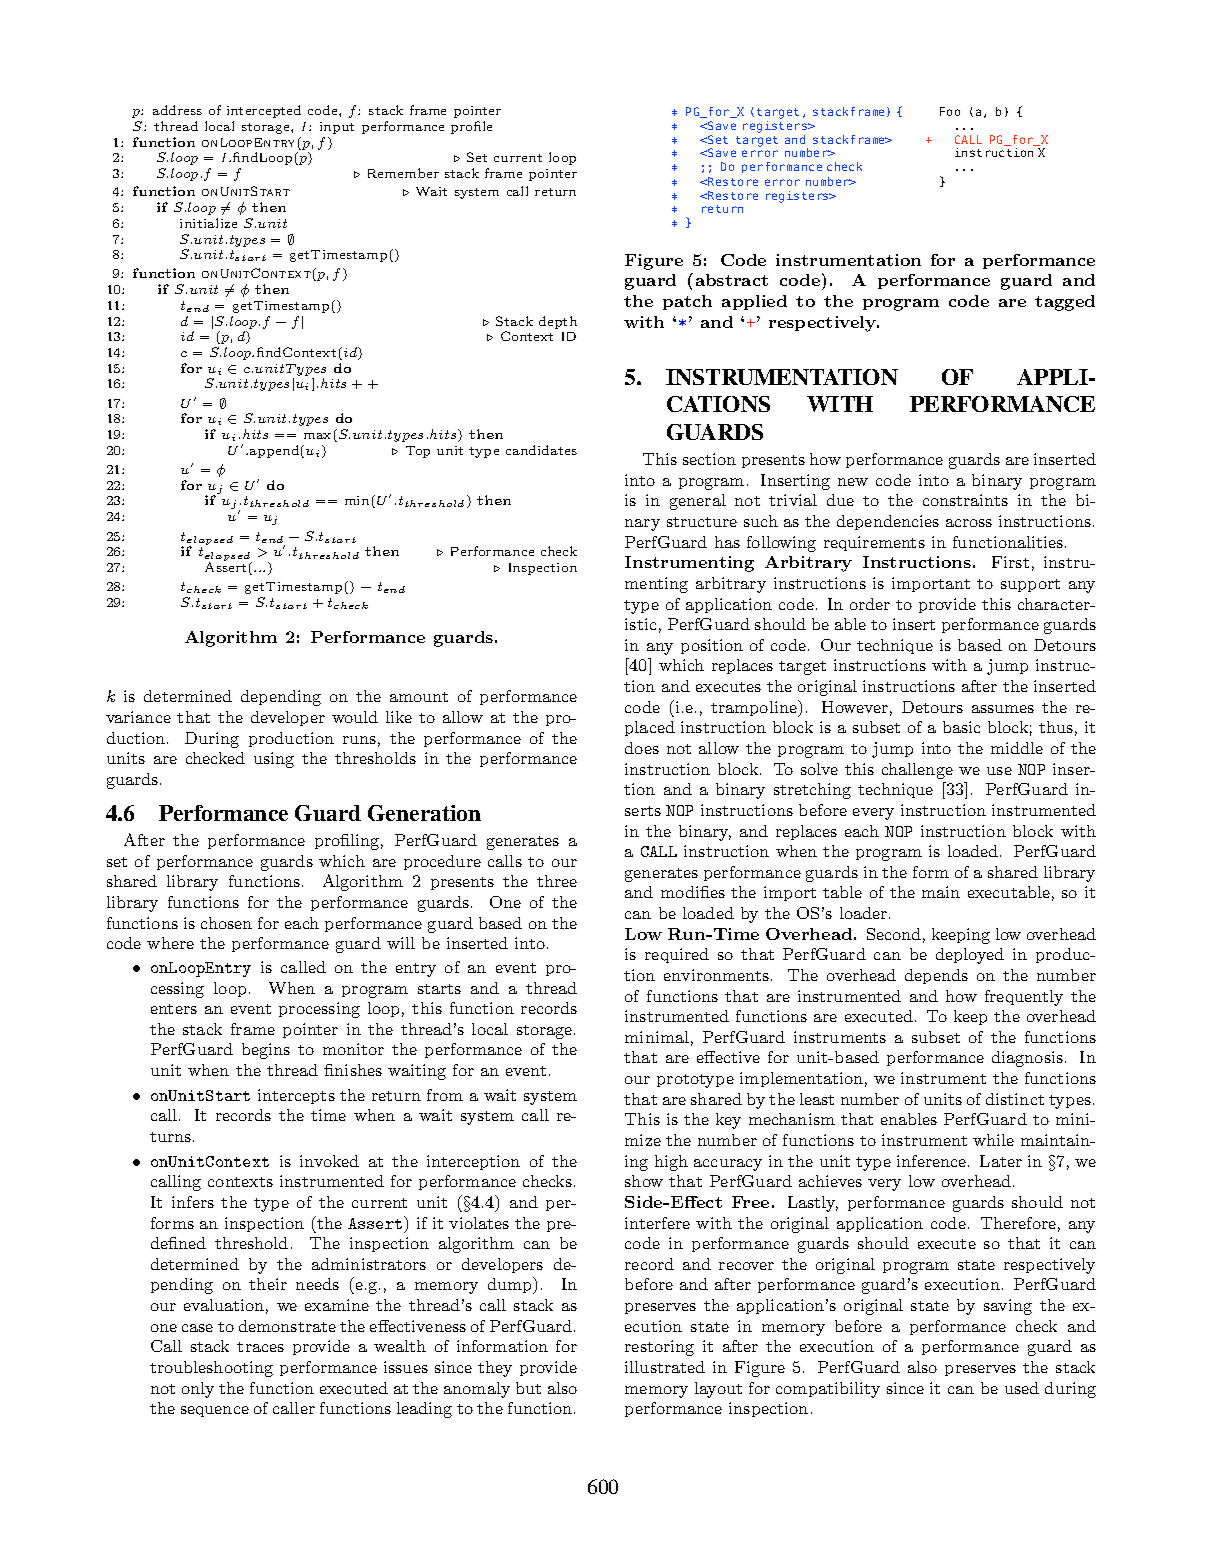 This page has width=1207, height=1562. What do you see at coordinates (260, 1347) in the page?
I see `traces` at bounding box center [260, 1347].
